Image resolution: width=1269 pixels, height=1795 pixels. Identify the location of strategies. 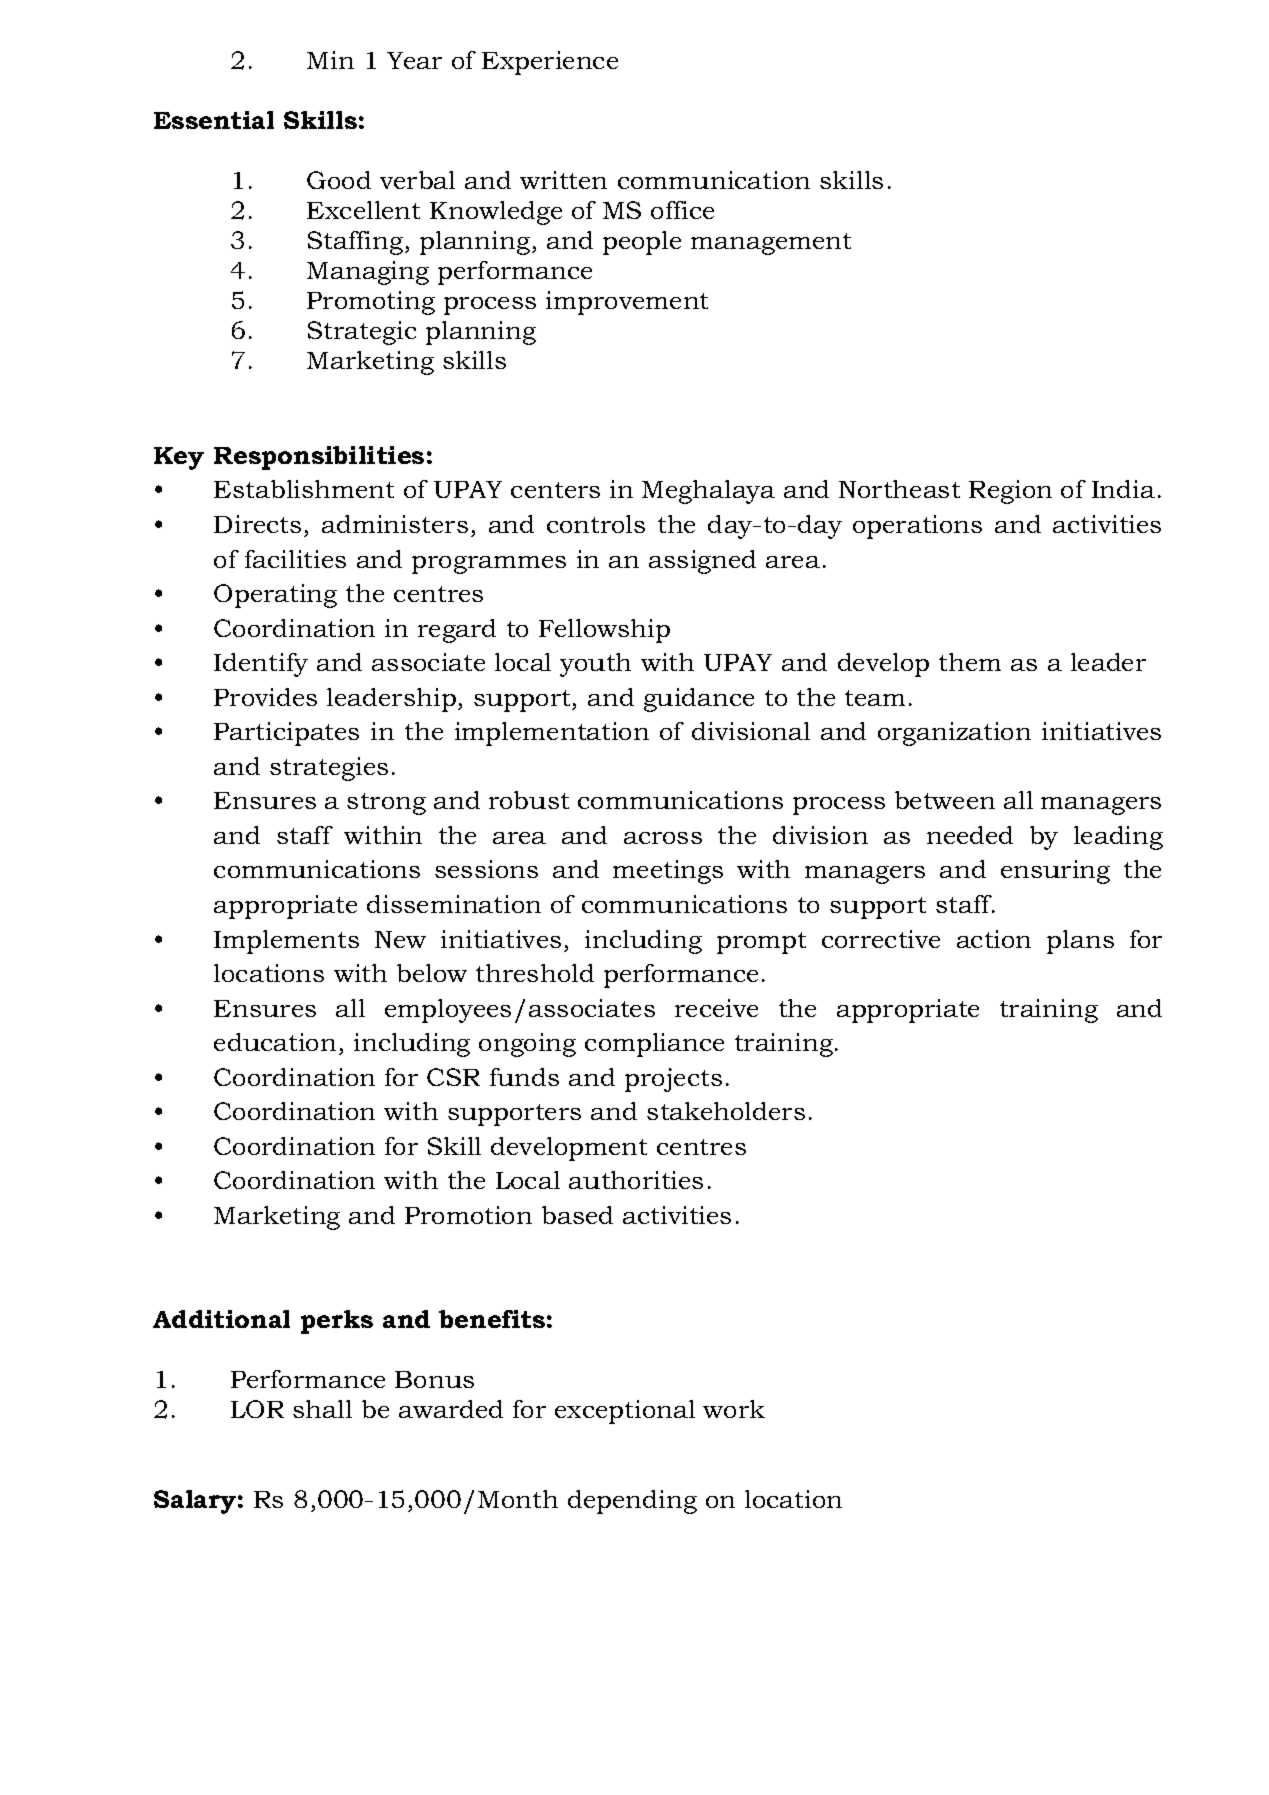
(329, 769).
